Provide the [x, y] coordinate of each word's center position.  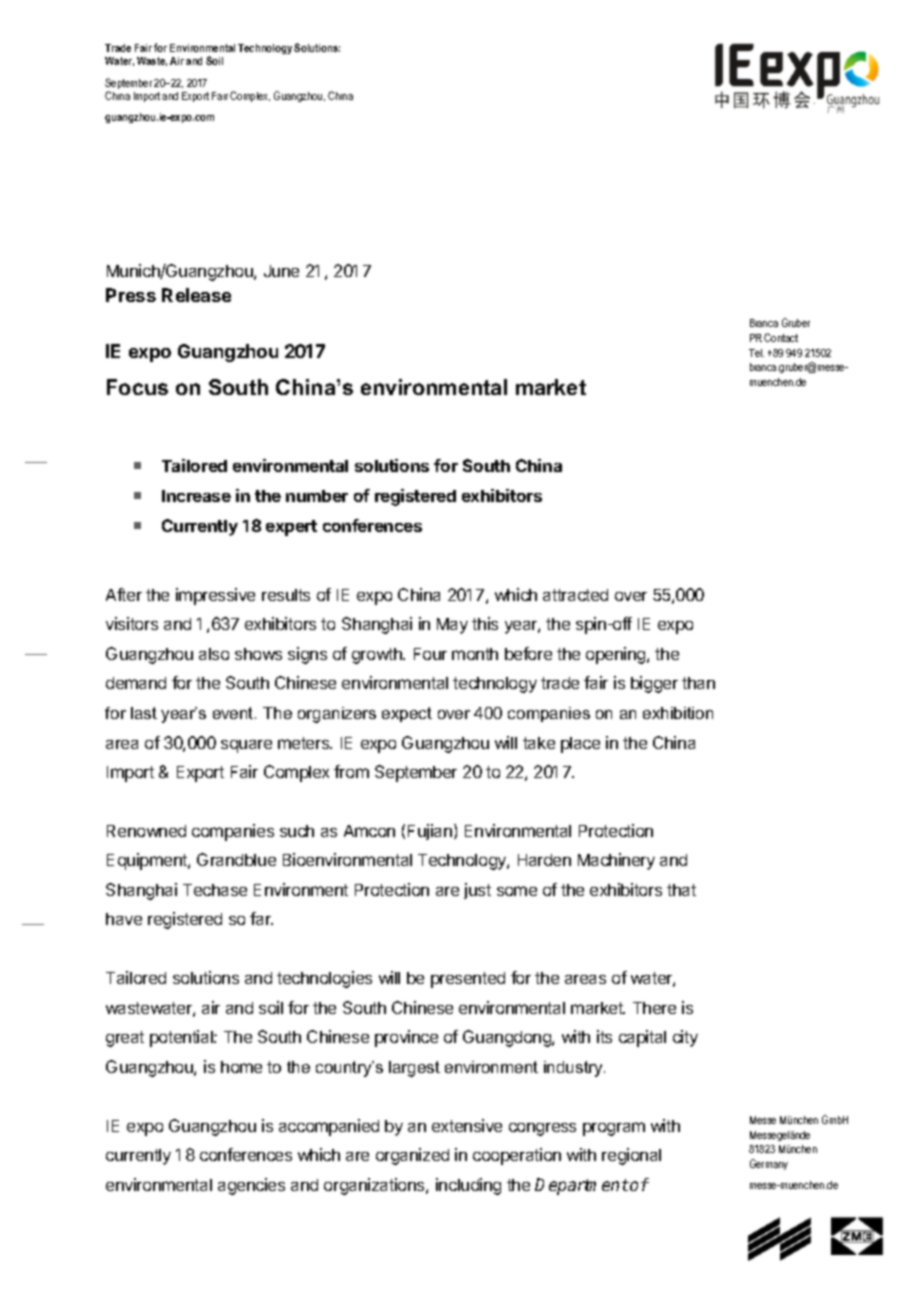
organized [412, 1156]
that [681, 890]
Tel [756, 353]
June [281, 271]
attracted [575, 595]
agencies [251, 1186]
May [452, 626]
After [124, 594]
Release [196, 295]
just [477, 891]
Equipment [148, 861]
